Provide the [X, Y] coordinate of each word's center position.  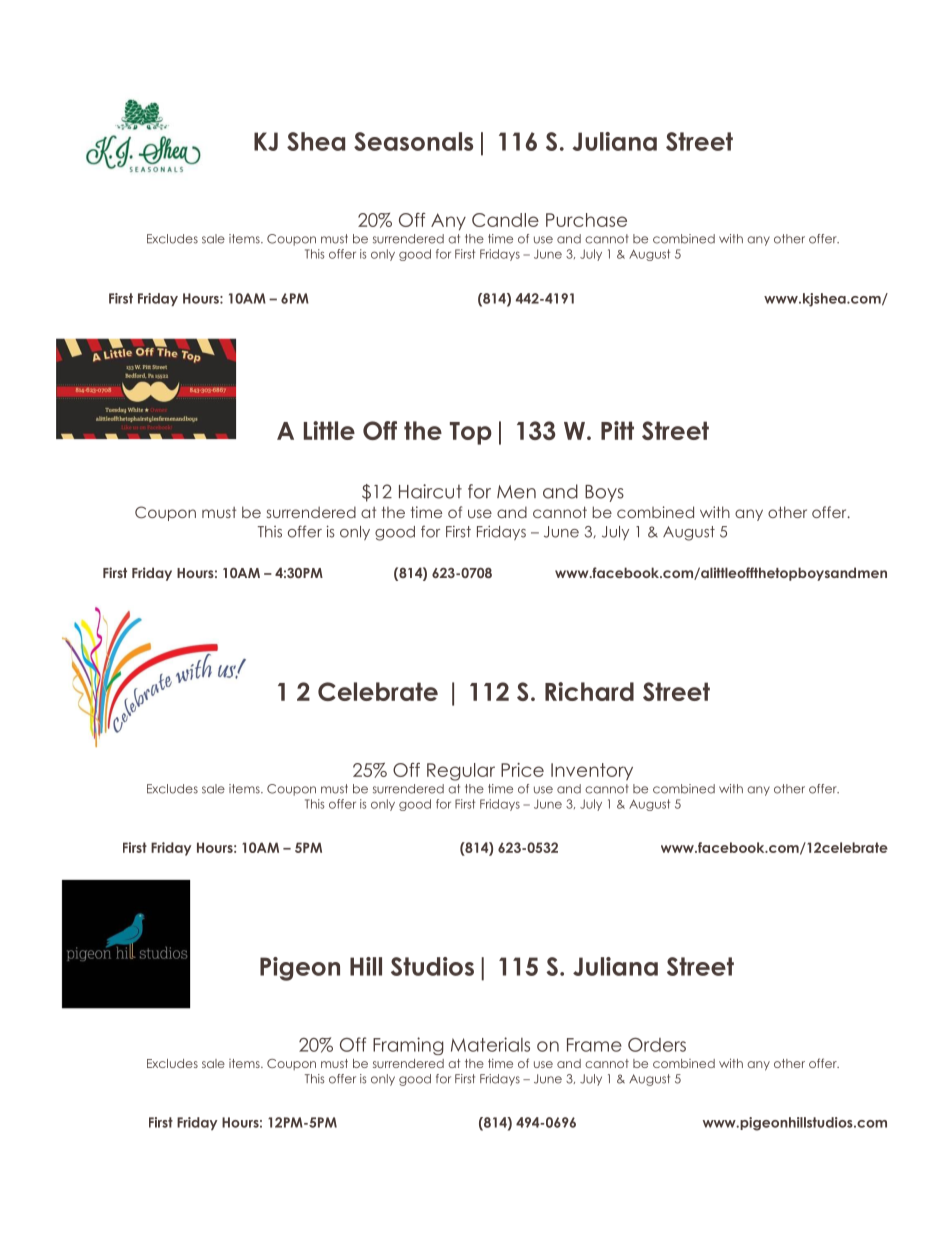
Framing [408, 1046]
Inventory [592, 772]
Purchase [586, 220]
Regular [461, 772]
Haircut [430, 491]
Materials [490, 1044]
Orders [657, 1045]
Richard [589, 691]
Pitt [617, 430]
